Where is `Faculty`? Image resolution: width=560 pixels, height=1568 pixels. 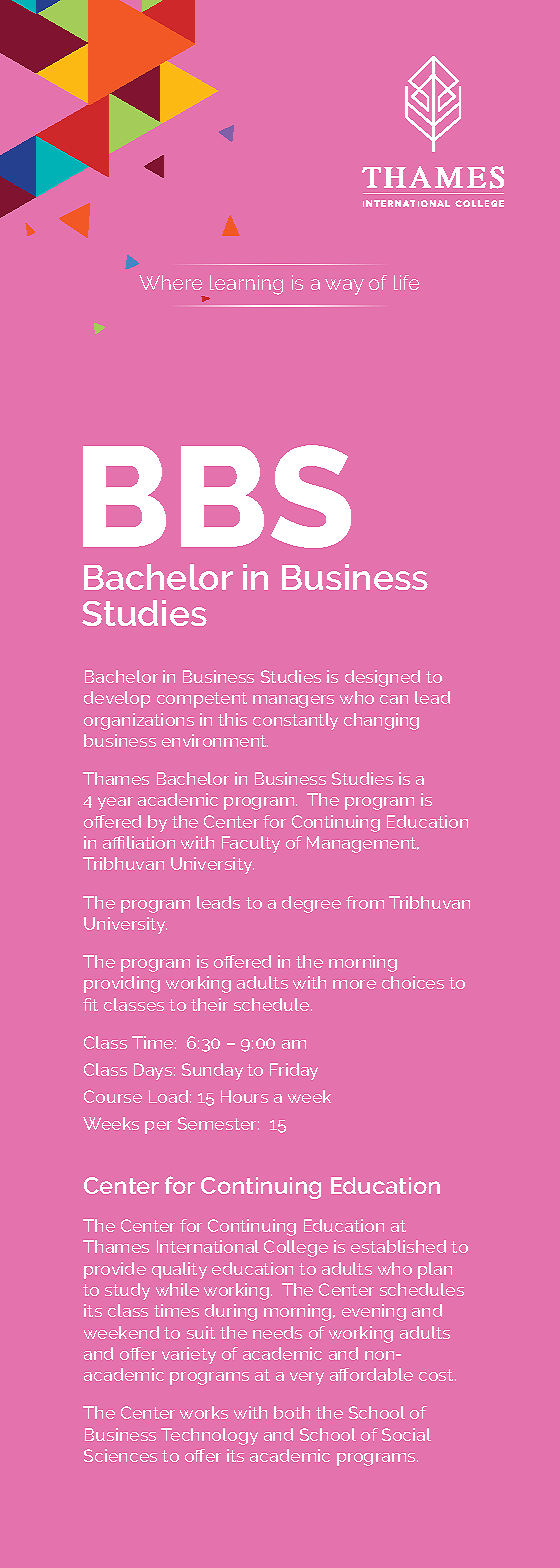 Faculty is located at coordinates (251, 844).
